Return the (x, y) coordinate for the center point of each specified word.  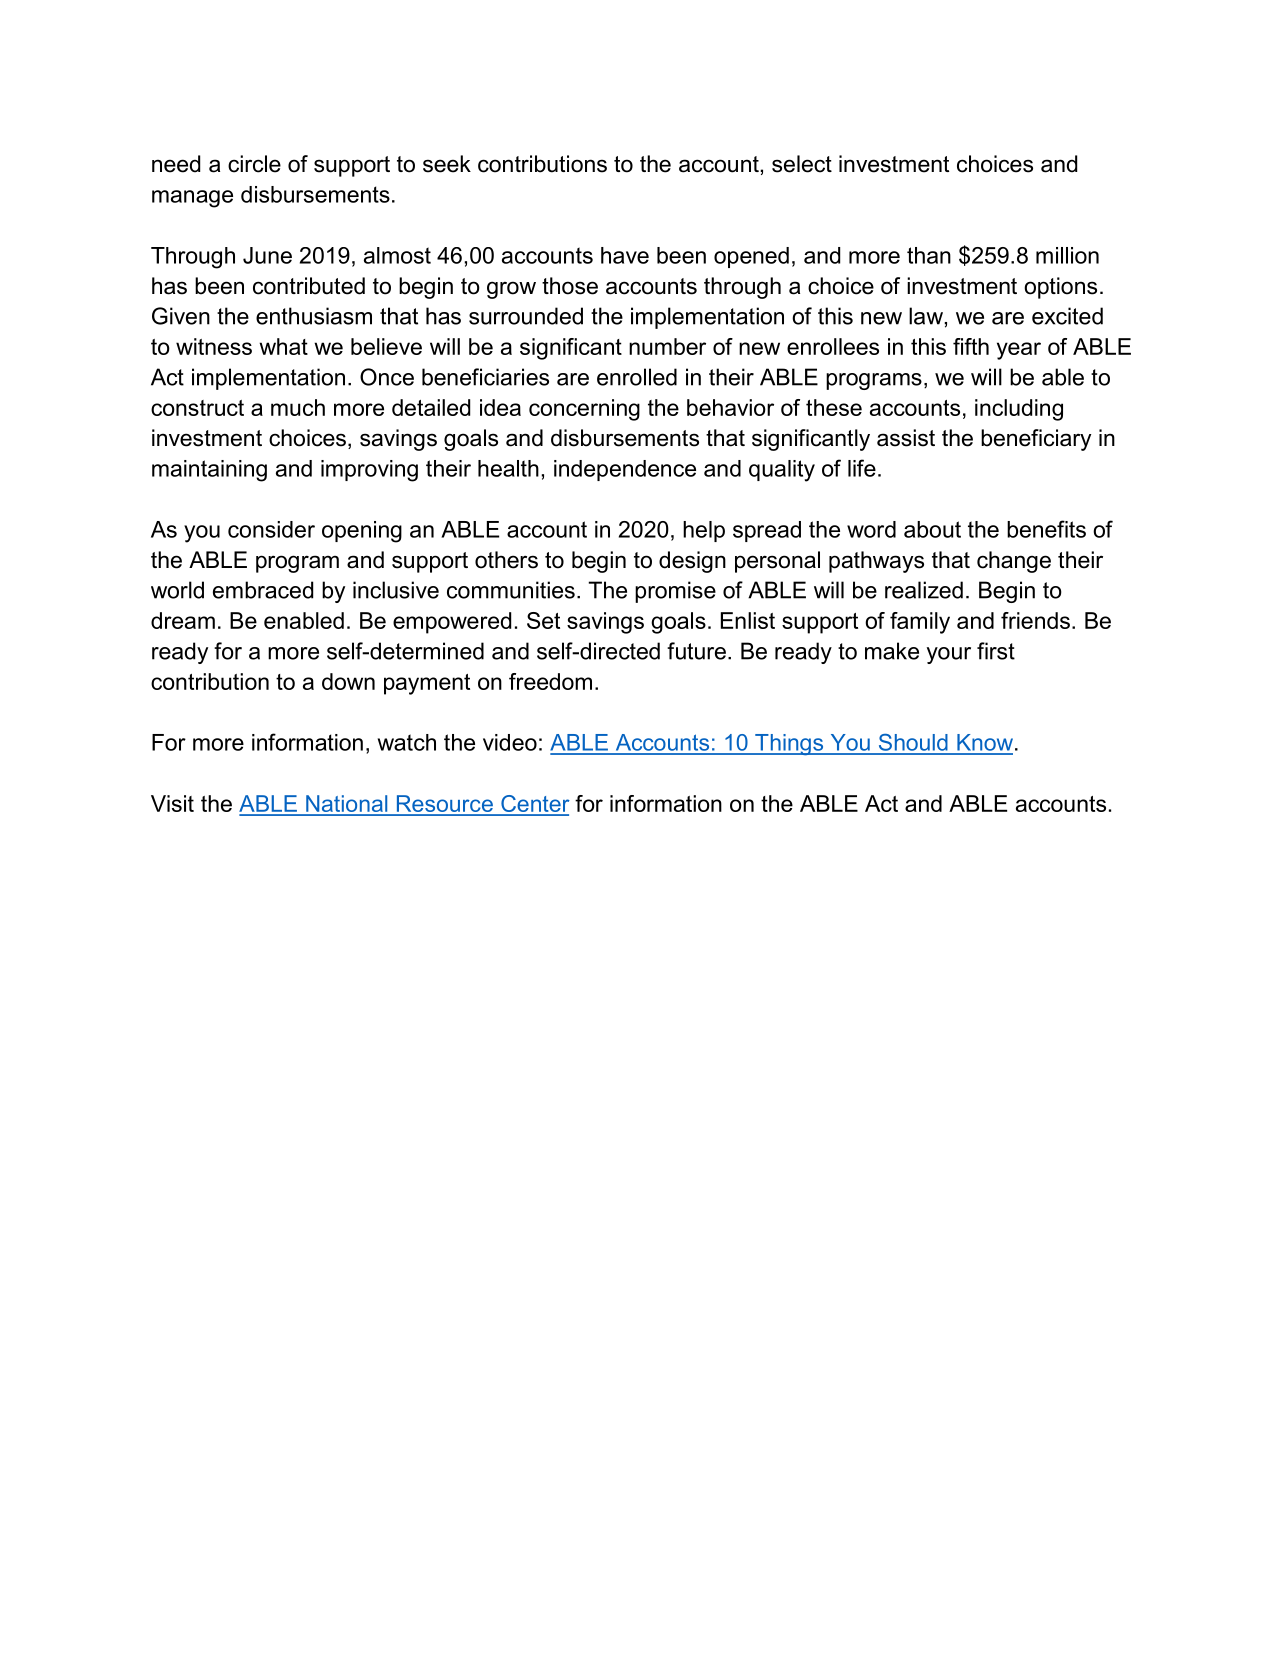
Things (789, 745)
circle (254, 164)
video (510, 742)
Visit (172, 803)
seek (447, 164)
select (802, 164)
